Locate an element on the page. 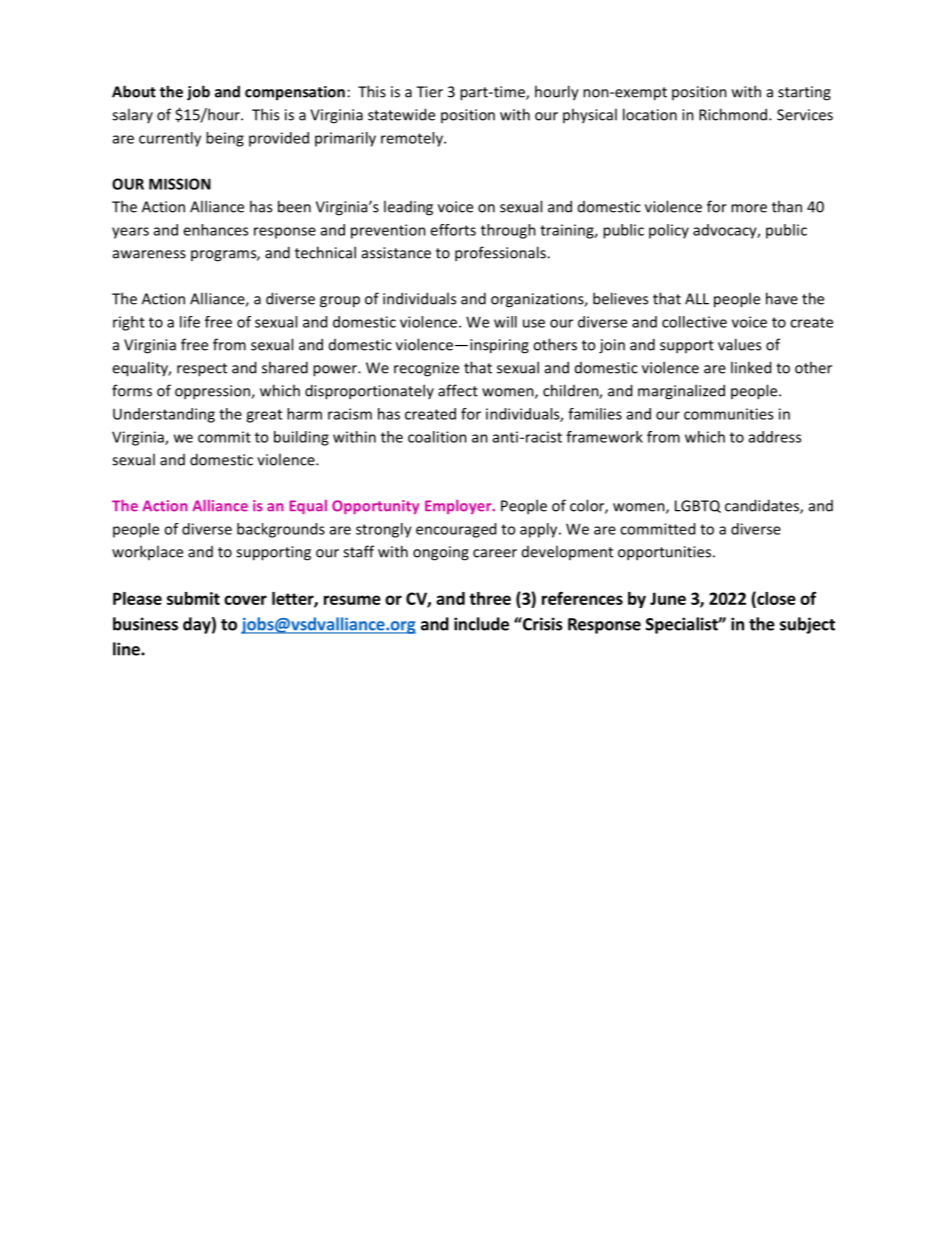 This page has width=952, height=1233. backgrounds is located at coordinates (281, 530).
